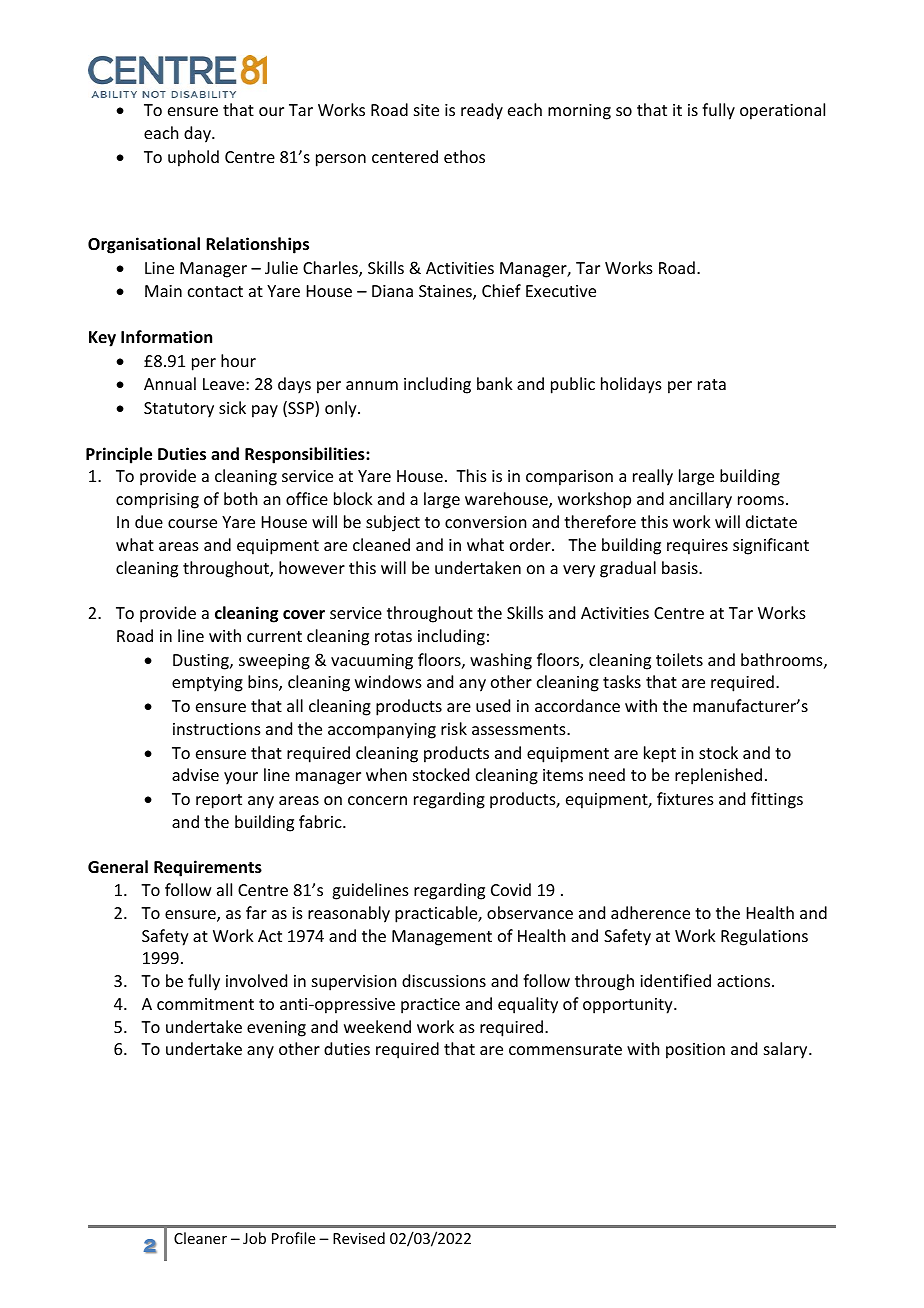 The image size is (924, 1308). I want to click on toilets, so click(679, 659).
